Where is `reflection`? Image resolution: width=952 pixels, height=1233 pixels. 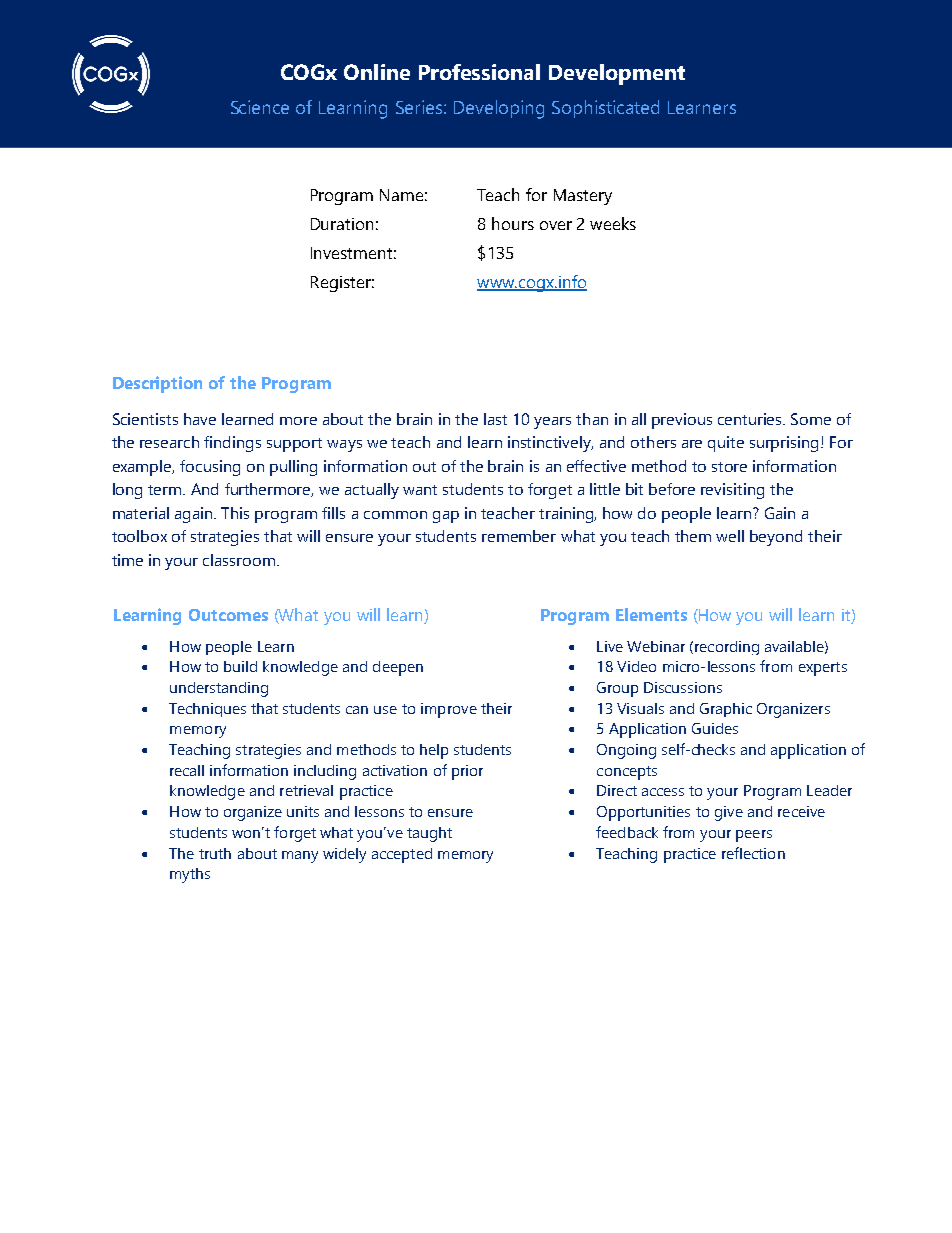
reflection is located at coordinates (753, 853).
